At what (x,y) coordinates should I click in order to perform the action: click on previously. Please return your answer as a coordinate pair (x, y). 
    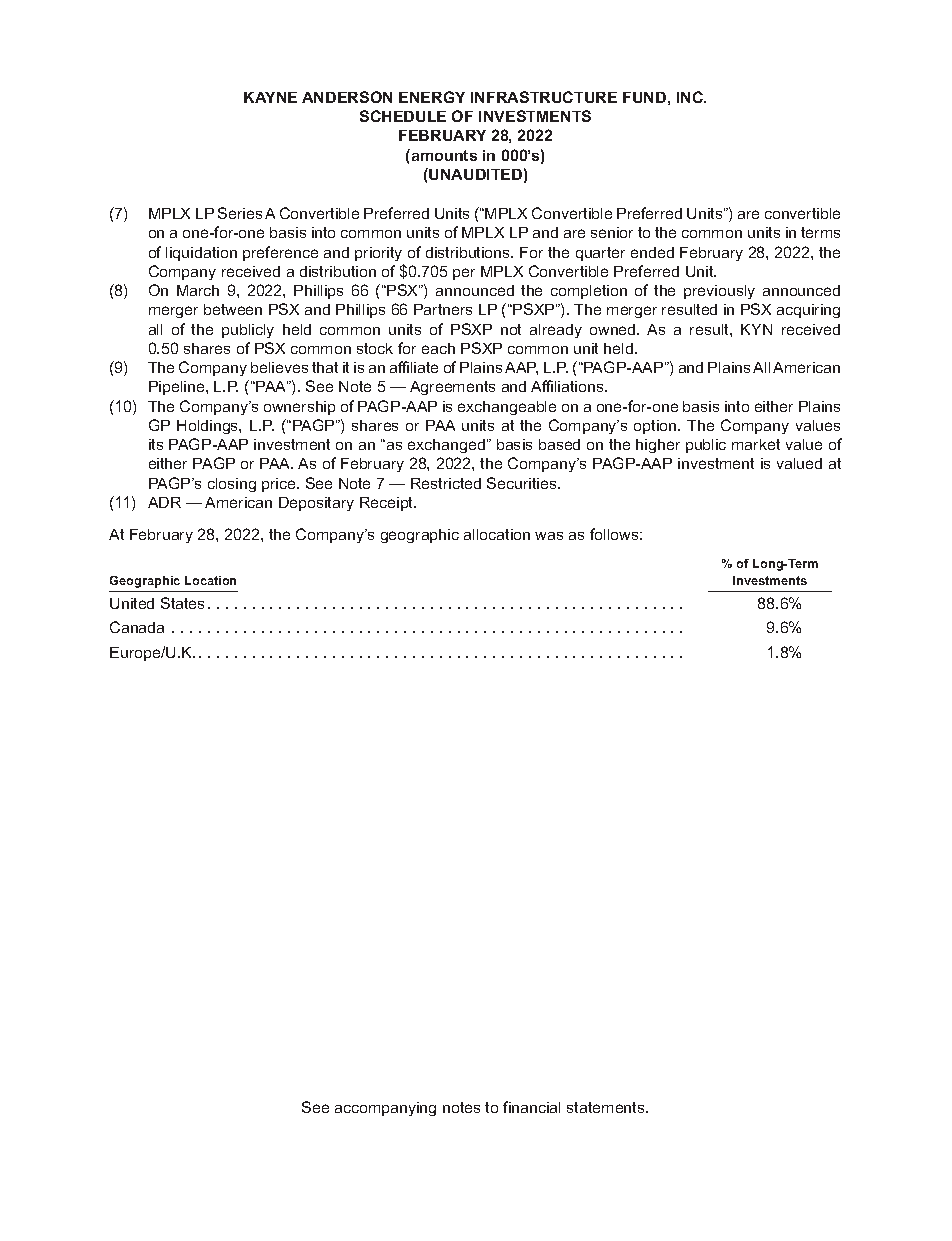
    Looking at the image, I should click on (719, 292).
